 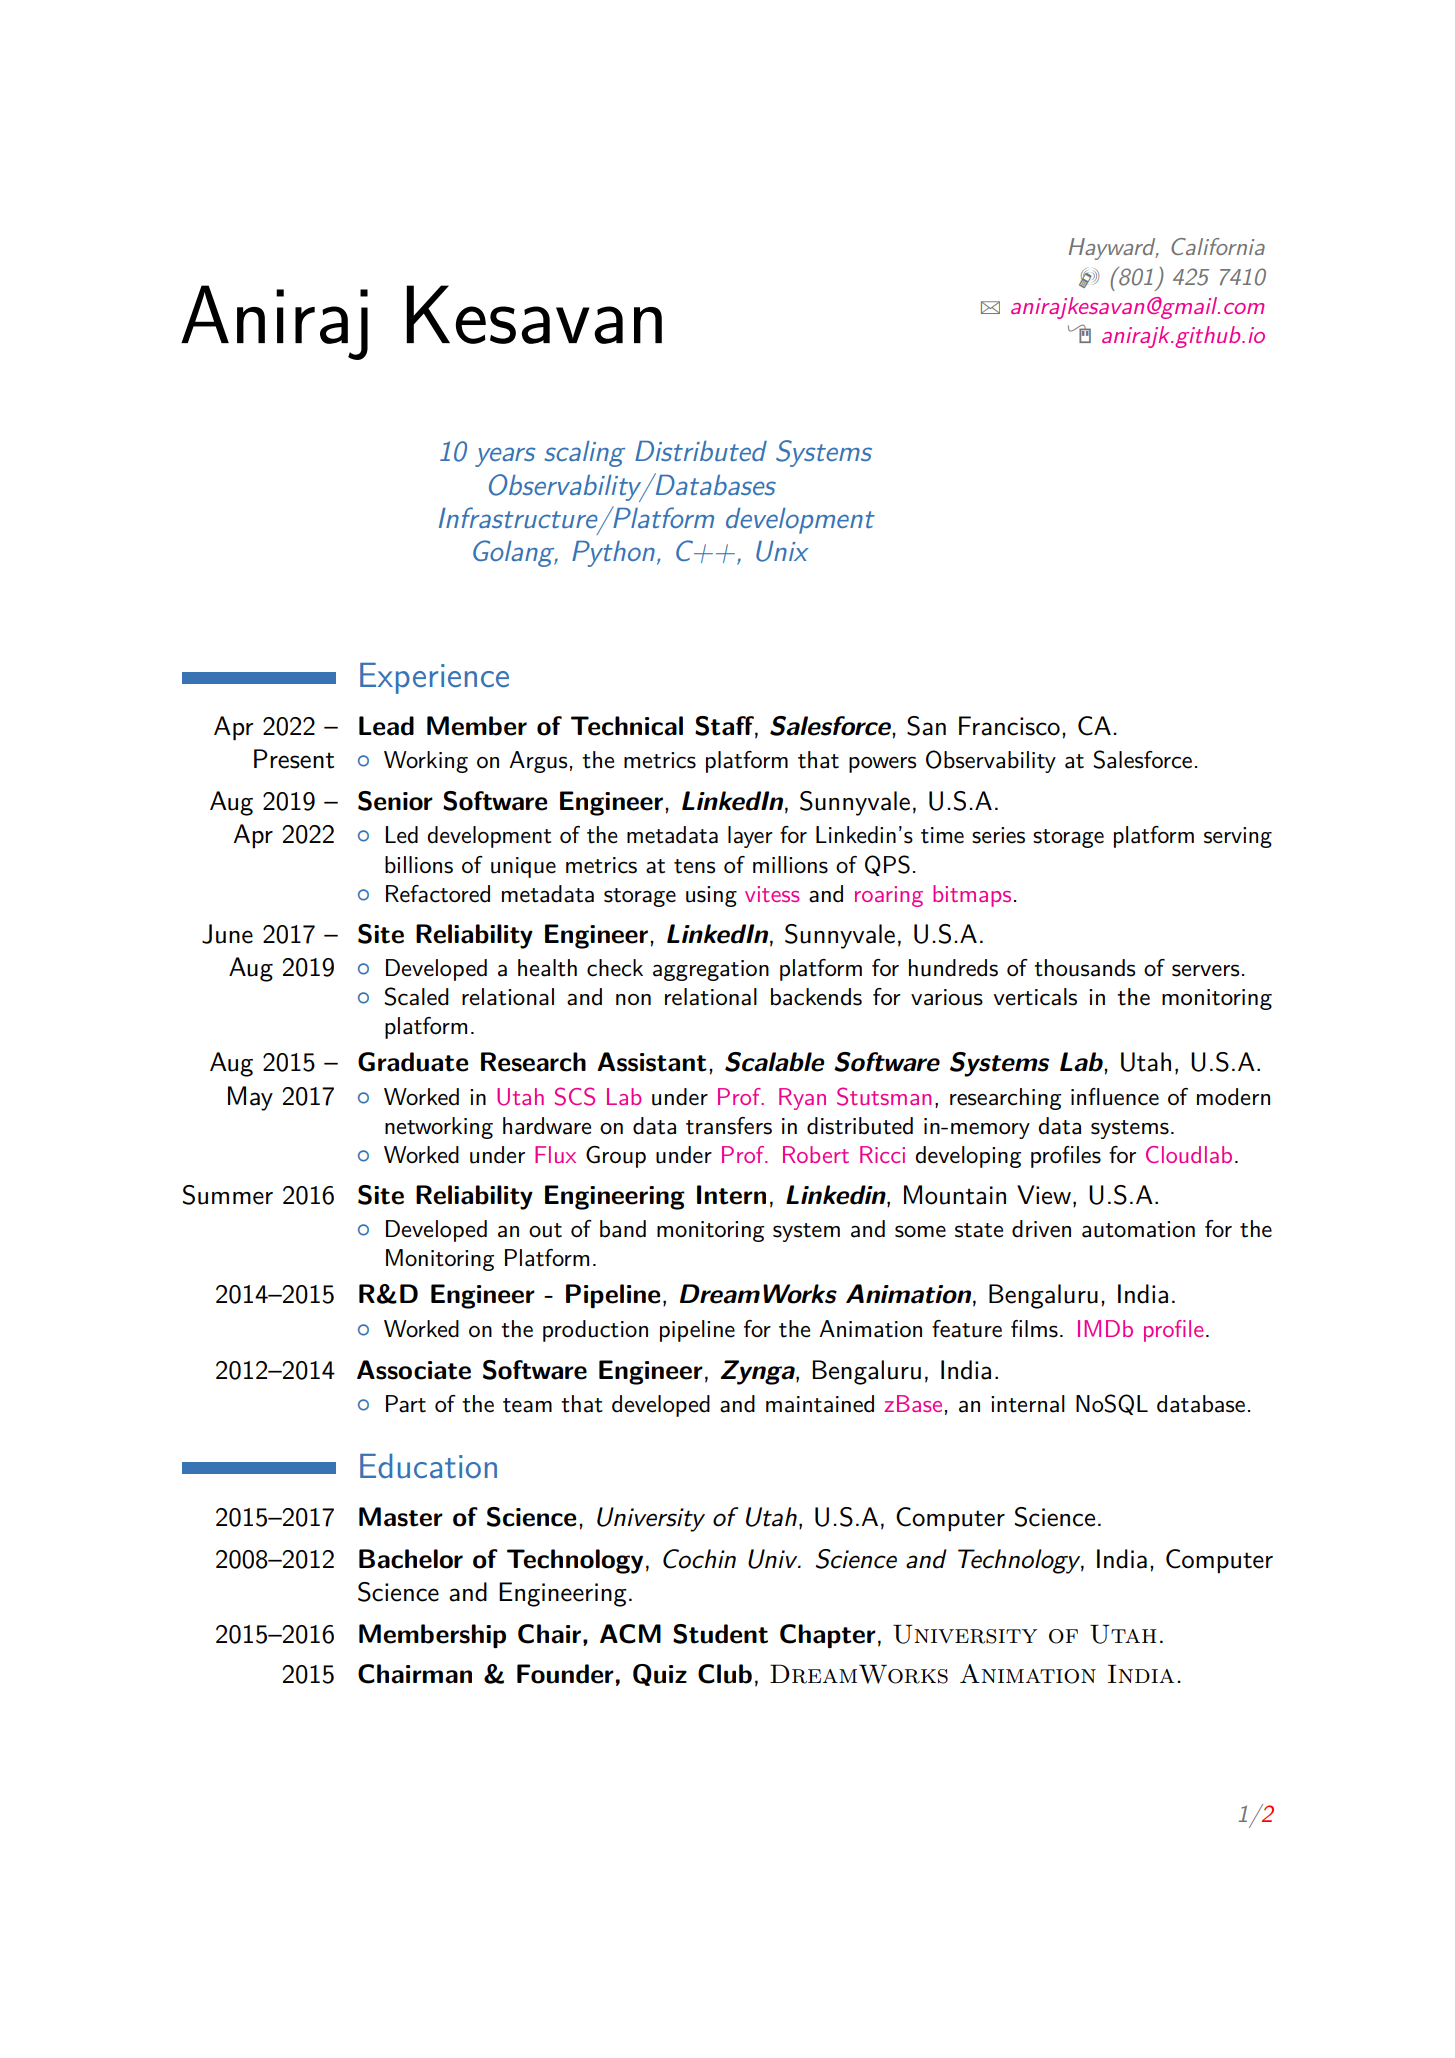 I want to click on Lead, so click(x=386, y=726).
